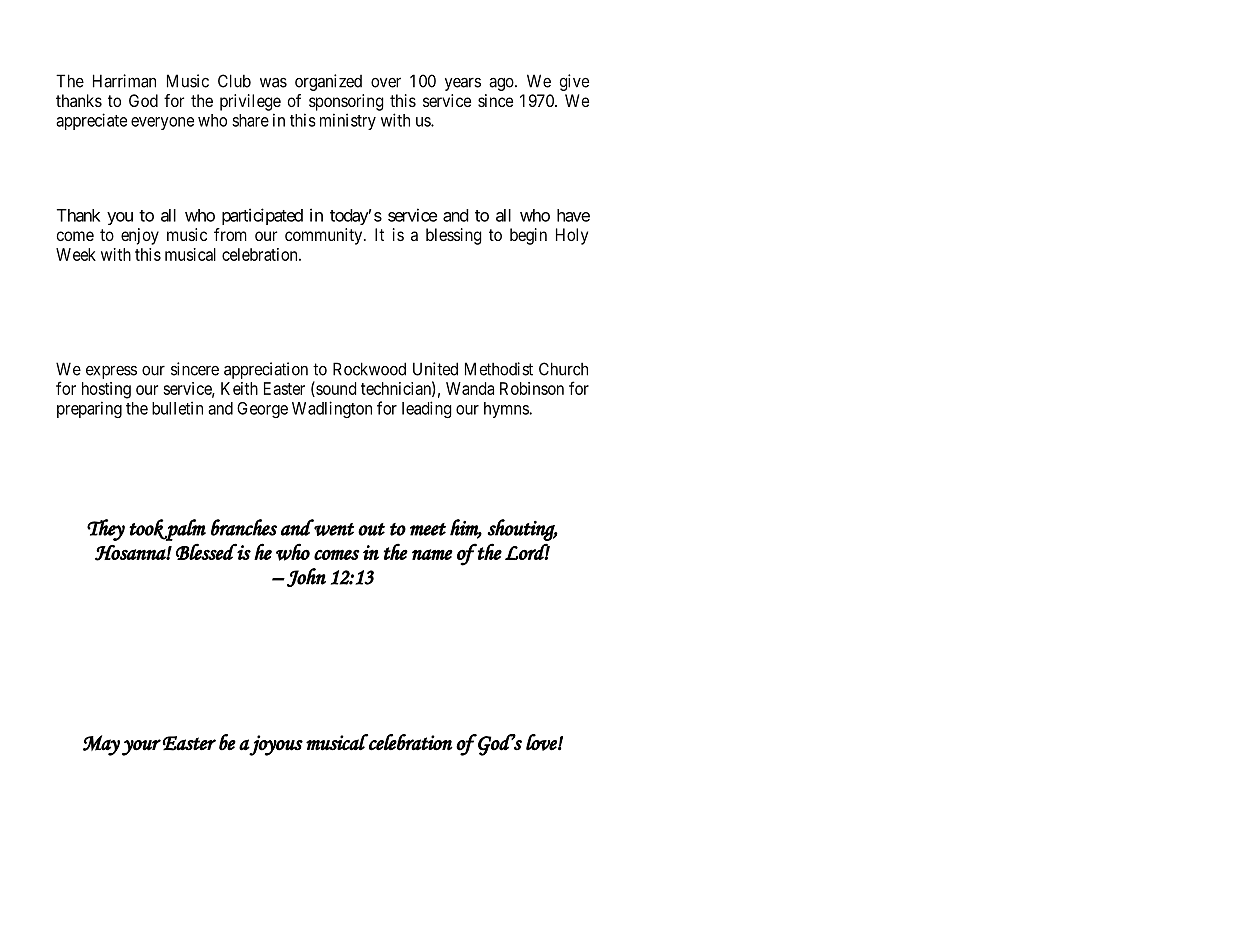  Describe the element at coordinates (124, 81) in the document. I see `Harriman` at that location.
